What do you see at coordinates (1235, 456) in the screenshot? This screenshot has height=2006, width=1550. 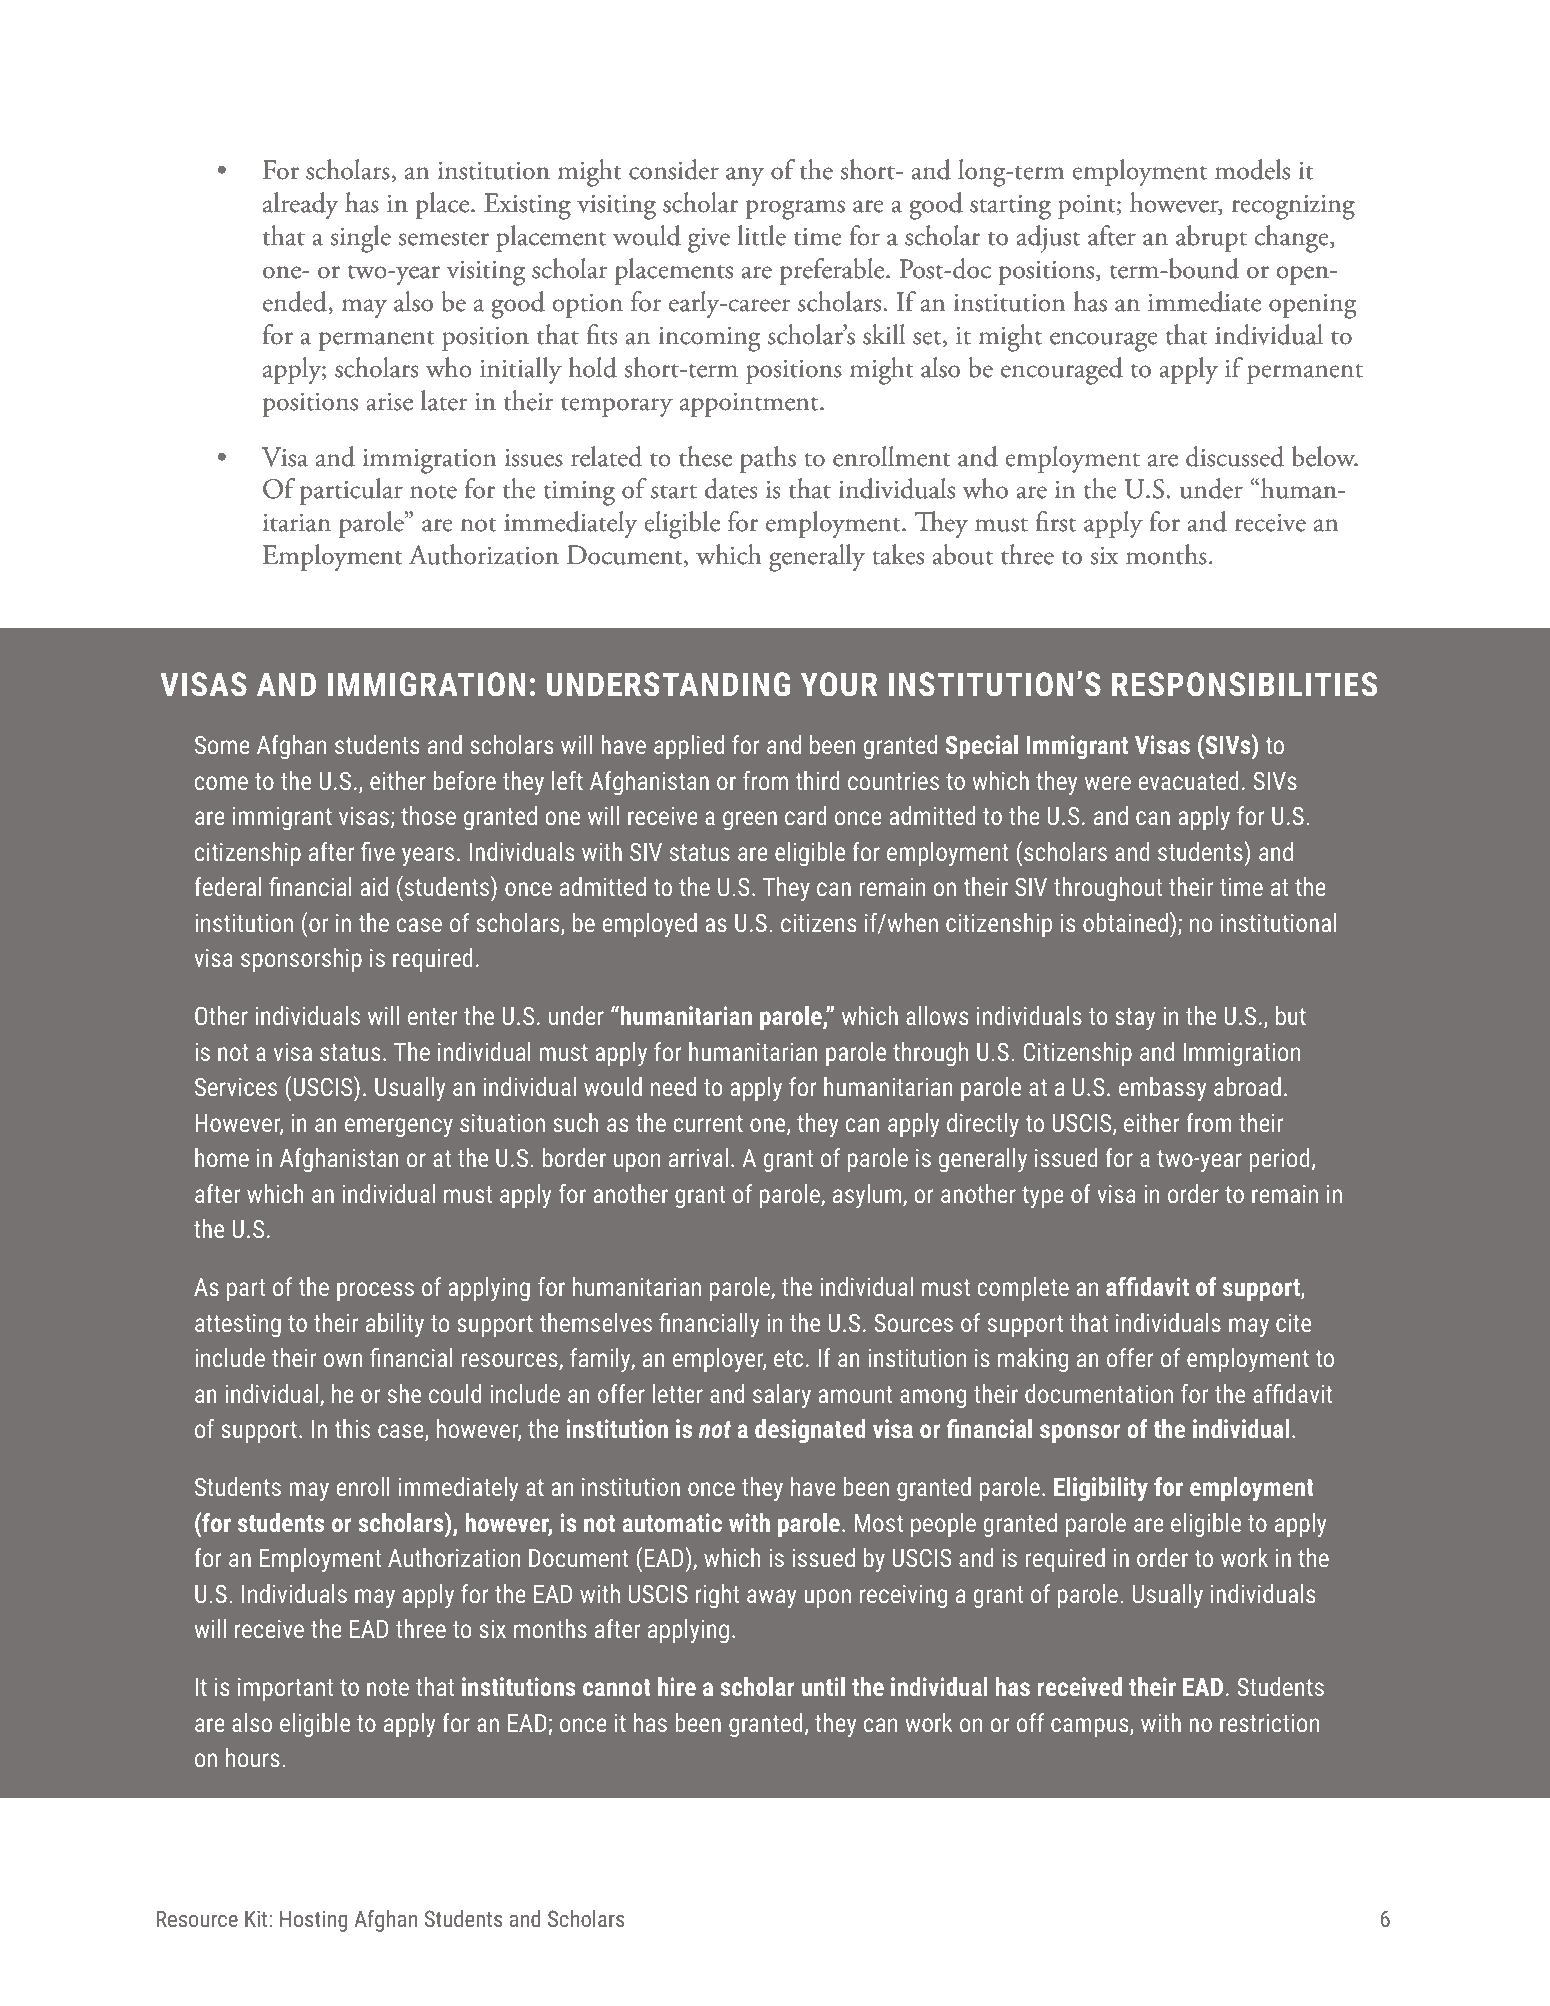 I see `discussed` at bounding box center [1235, 456].
